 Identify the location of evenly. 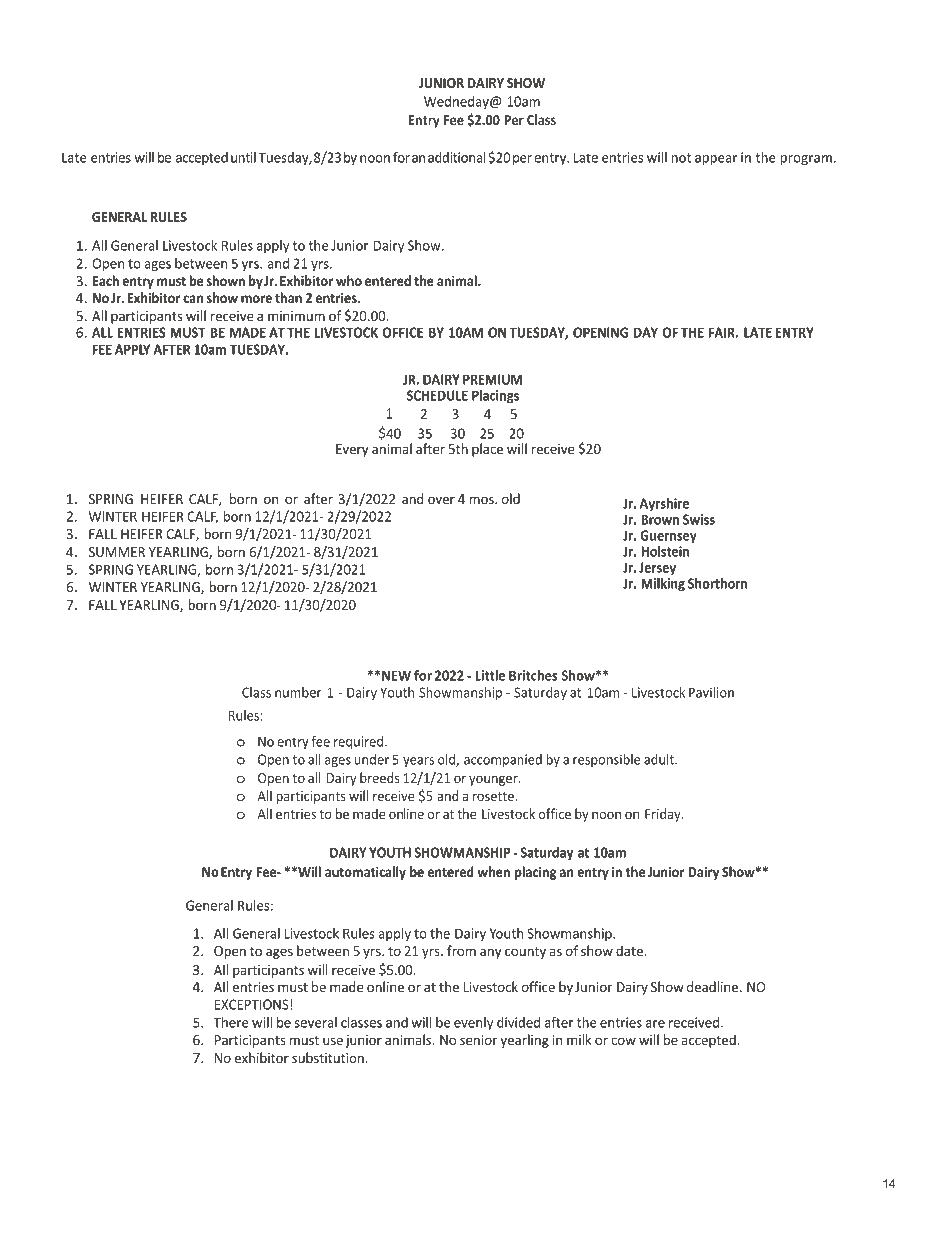
(473, 1024).
